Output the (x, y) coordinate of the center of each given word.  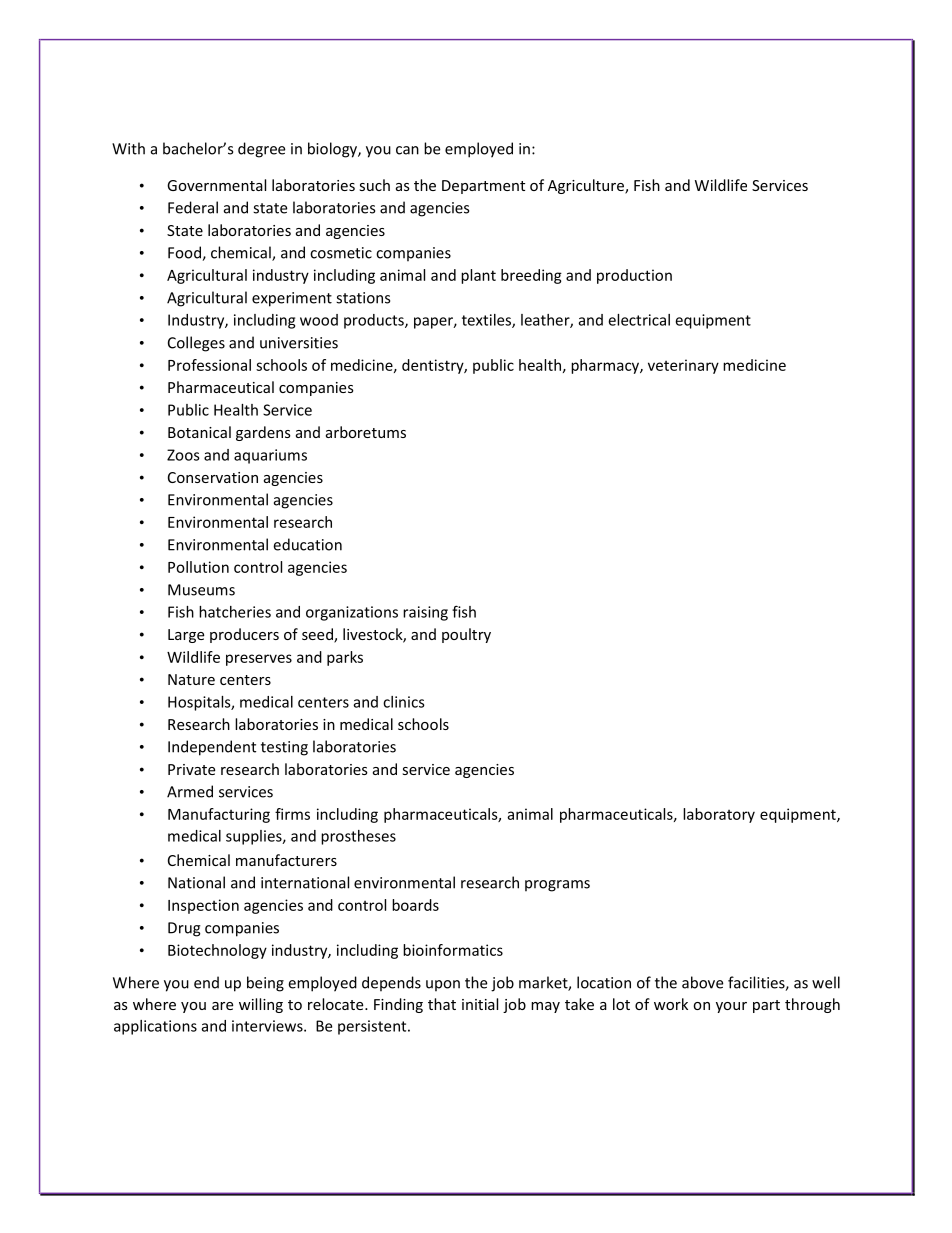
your (731, 1007)
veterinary (683, 366)
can (407, 150)
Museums (201, 590)
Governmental (216, 185)
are (222, 1006)
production (634, 276)
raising (425, 613)
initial (480, 1004)
